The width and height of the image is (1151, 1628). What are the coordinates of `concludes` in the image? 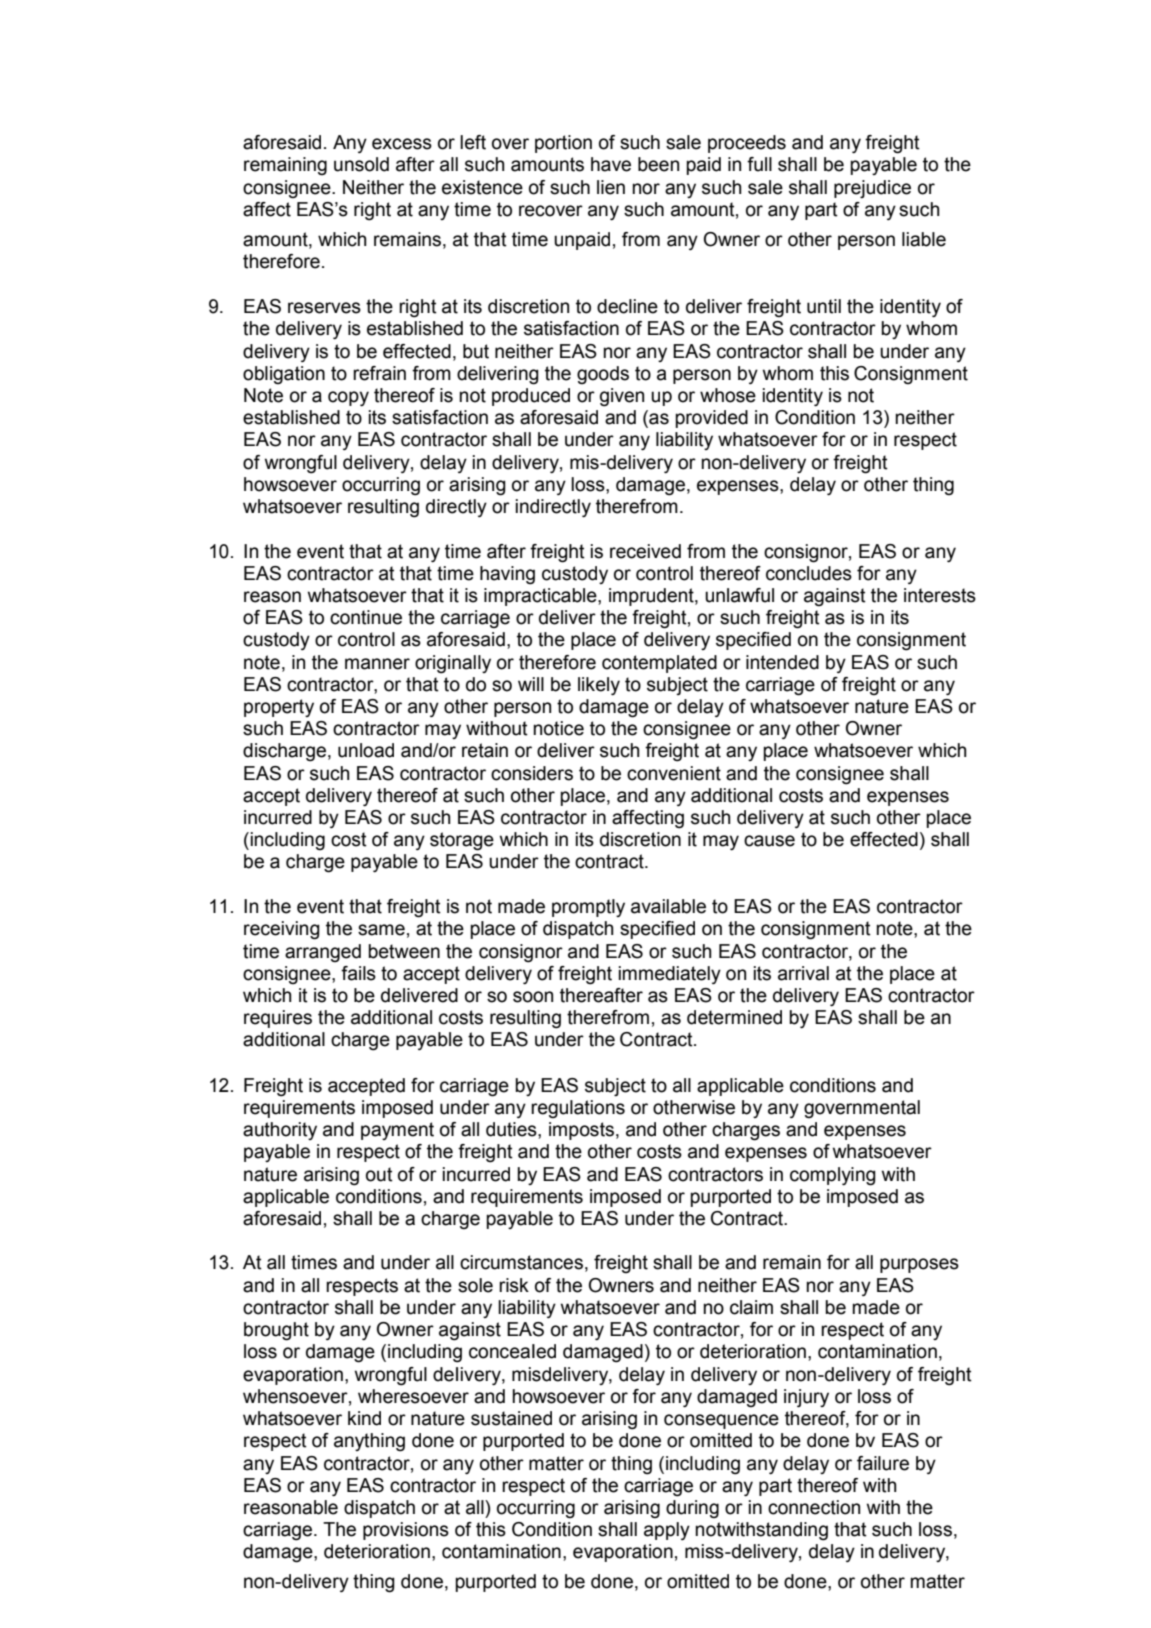 It's located at (809, 573).
